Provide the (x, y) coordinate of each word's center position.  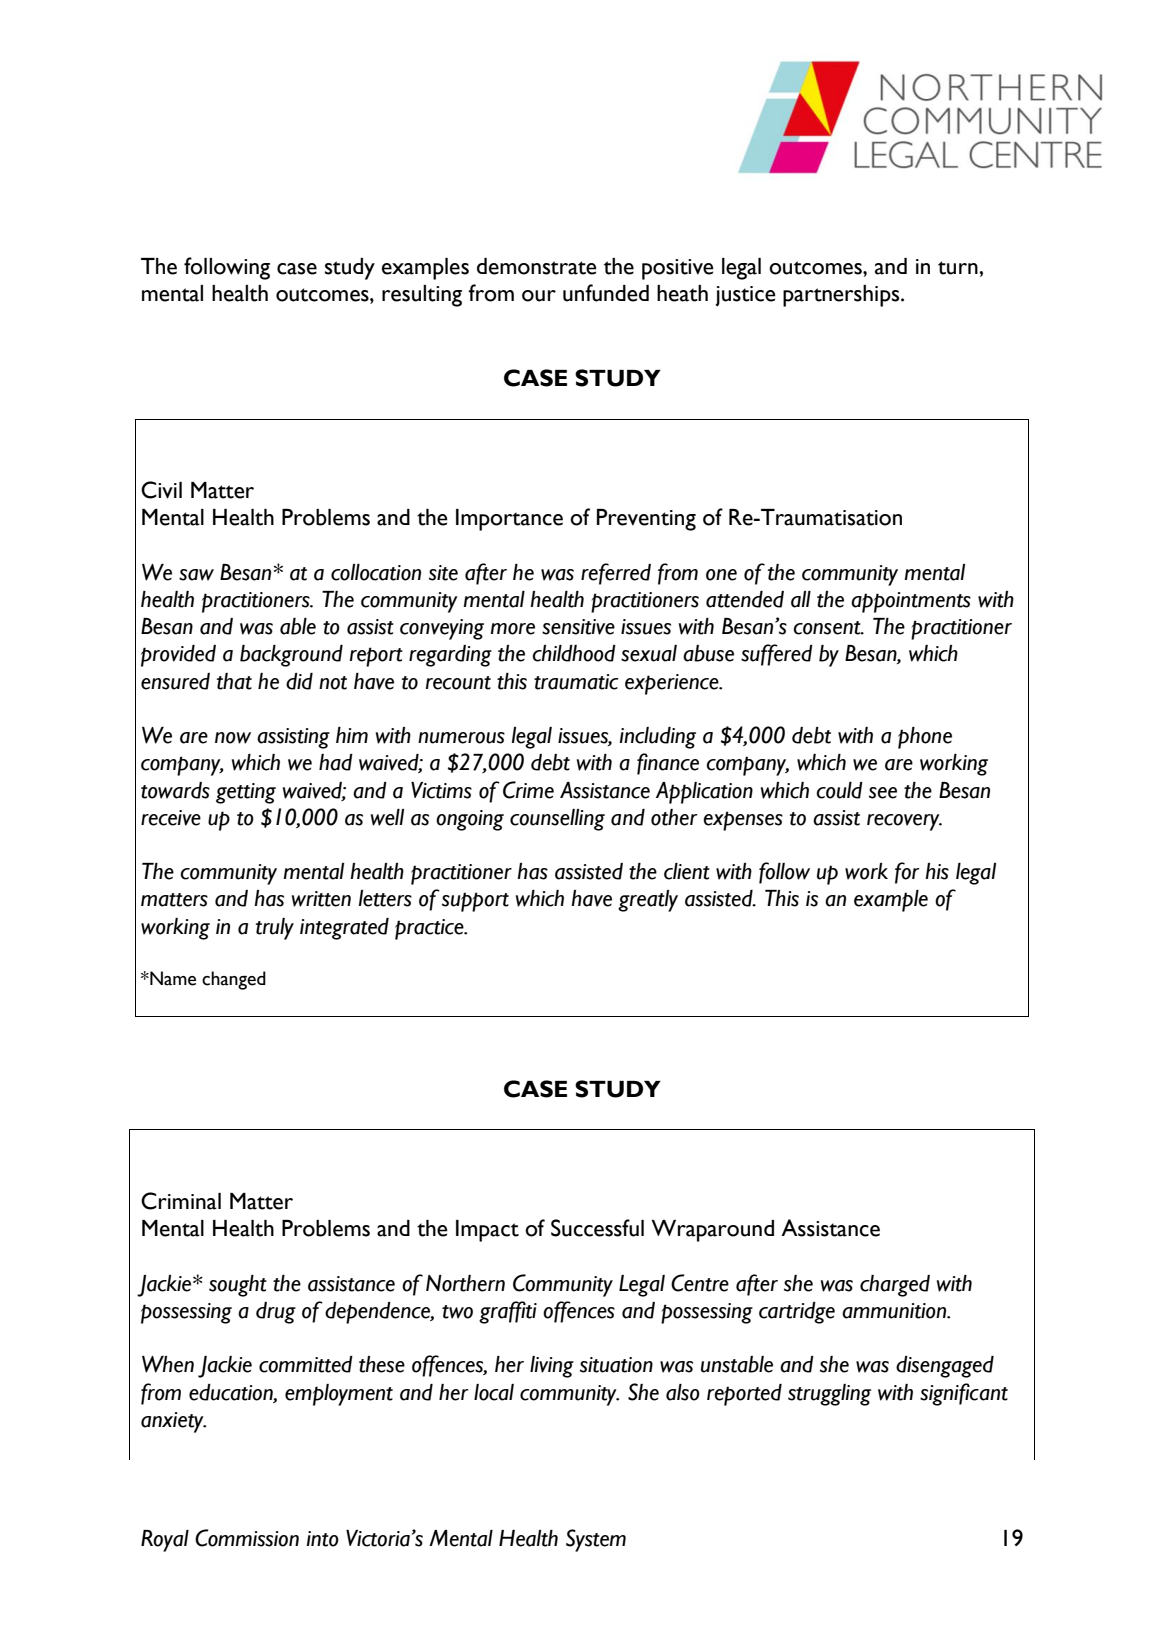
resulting (422, 296)
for (907, 873)
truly (275, 929)
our (539, 296)
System (596, 1540)
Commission (247, 1538)
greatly (648, 901)
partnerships (842, 296)
